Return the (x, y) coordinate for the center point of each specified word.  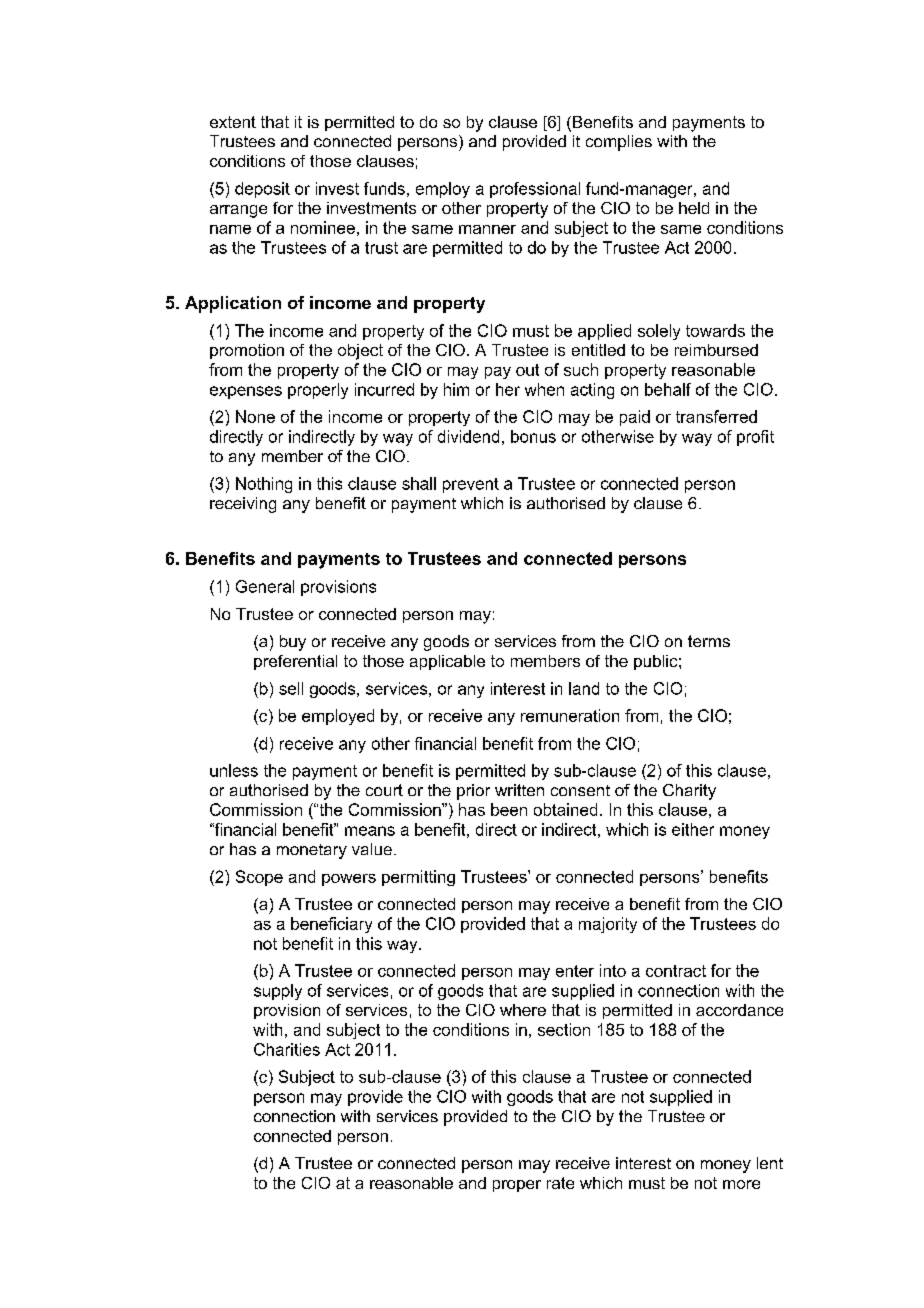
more (741, 1184)
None (255, 416)
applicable (447, 662)
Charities (287, 1049)
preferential (295, 662)
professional (535, 190)
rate (560, 1183)
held (694, 208)
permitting (418, 878)
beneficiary (331, 925)
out (527, 370)
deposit (262, 190)
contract (676, 971)
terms (709, 641)
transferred (716, 416)
